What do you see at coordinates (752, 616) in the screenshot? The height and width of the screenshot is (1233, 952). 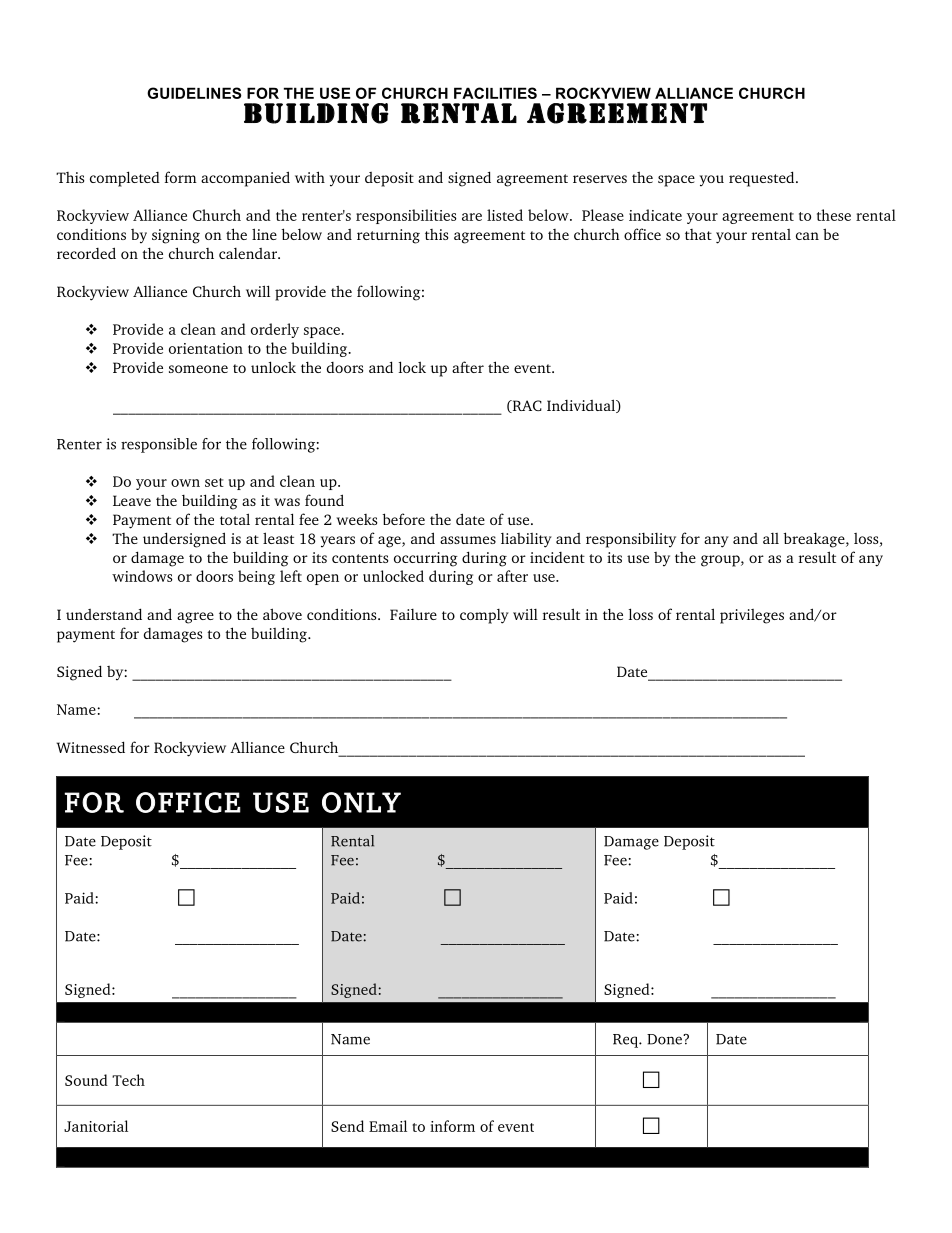 I see `privileges` at bounding box center [752, 616].
